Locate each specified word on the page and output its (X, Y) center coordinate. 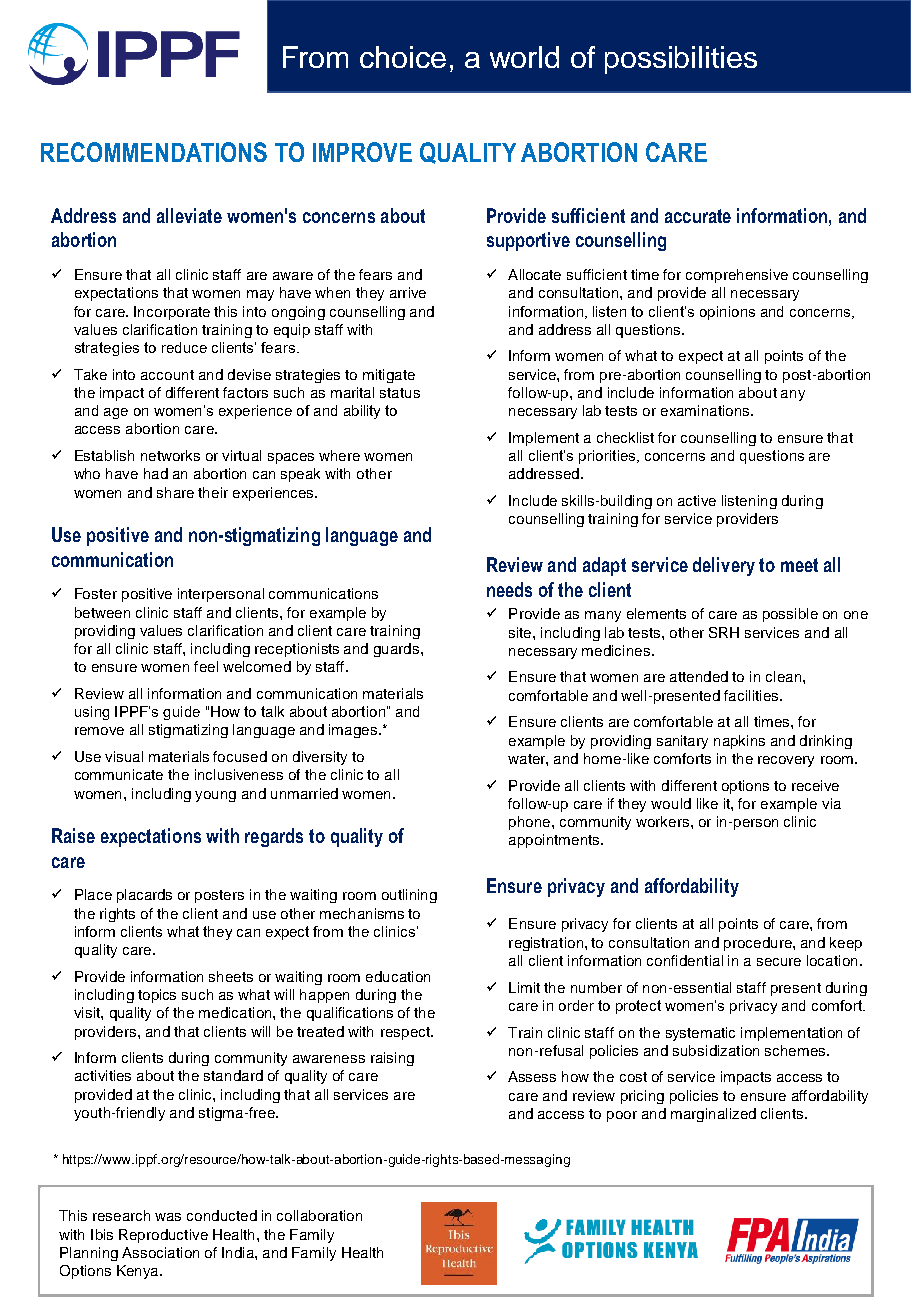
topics (157, 996)
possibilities (681, 60)
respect (406, 1033)
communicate (119, 774)
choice (403, 57)
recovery (786, 761)
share (175, 492)
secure (779, 962)
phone (531, 823)
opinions (727, 313)
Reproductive (163, 1236)
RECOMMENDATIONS (154, 152)
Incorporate (172, 313)
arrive (408, 292)
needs (509, 589)
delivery (724, 566)
